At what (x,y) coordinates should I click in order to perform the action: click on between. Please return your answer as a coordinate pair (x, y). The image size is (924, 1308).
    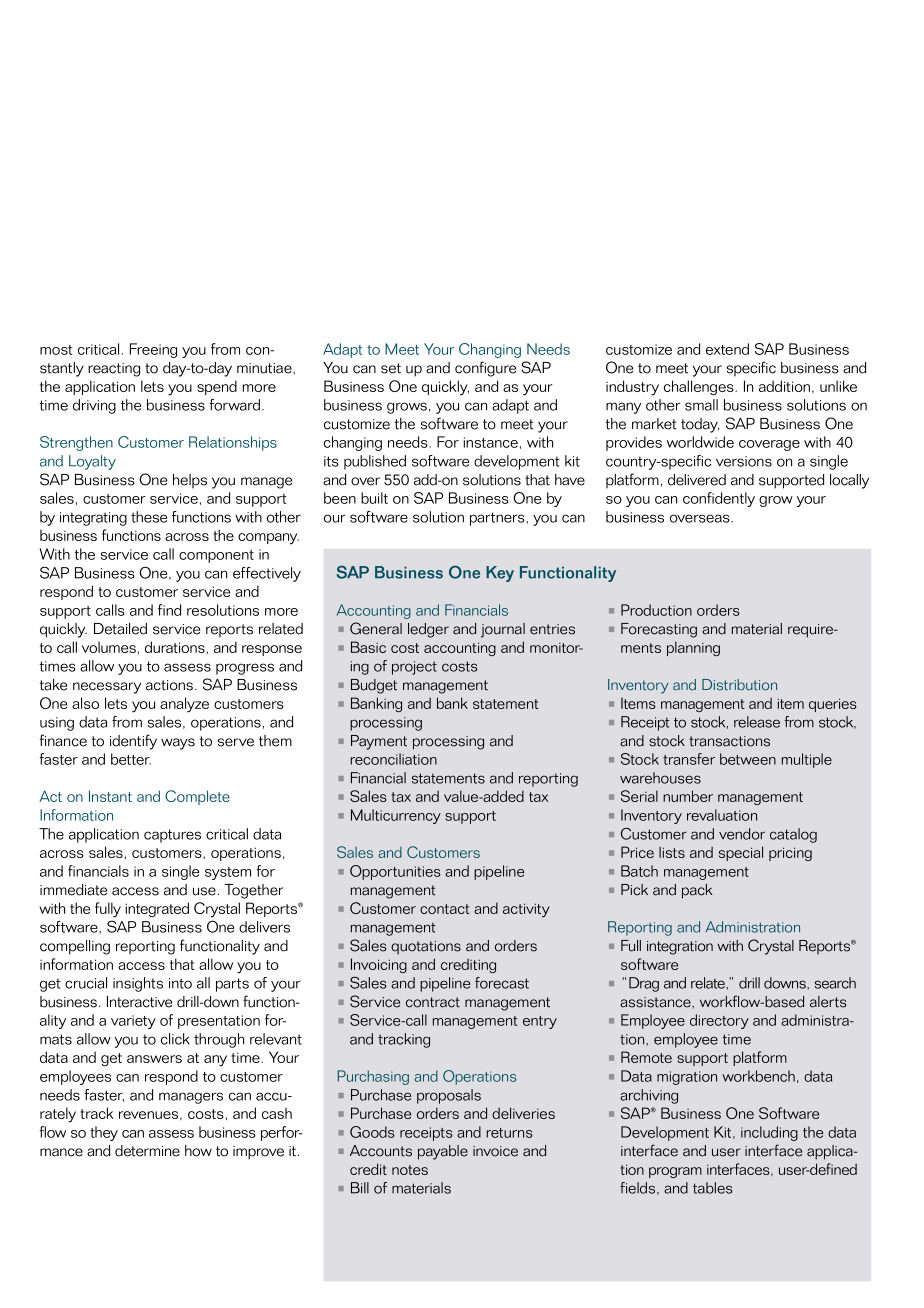
    Looking at the image, I should click on (748, 759).
